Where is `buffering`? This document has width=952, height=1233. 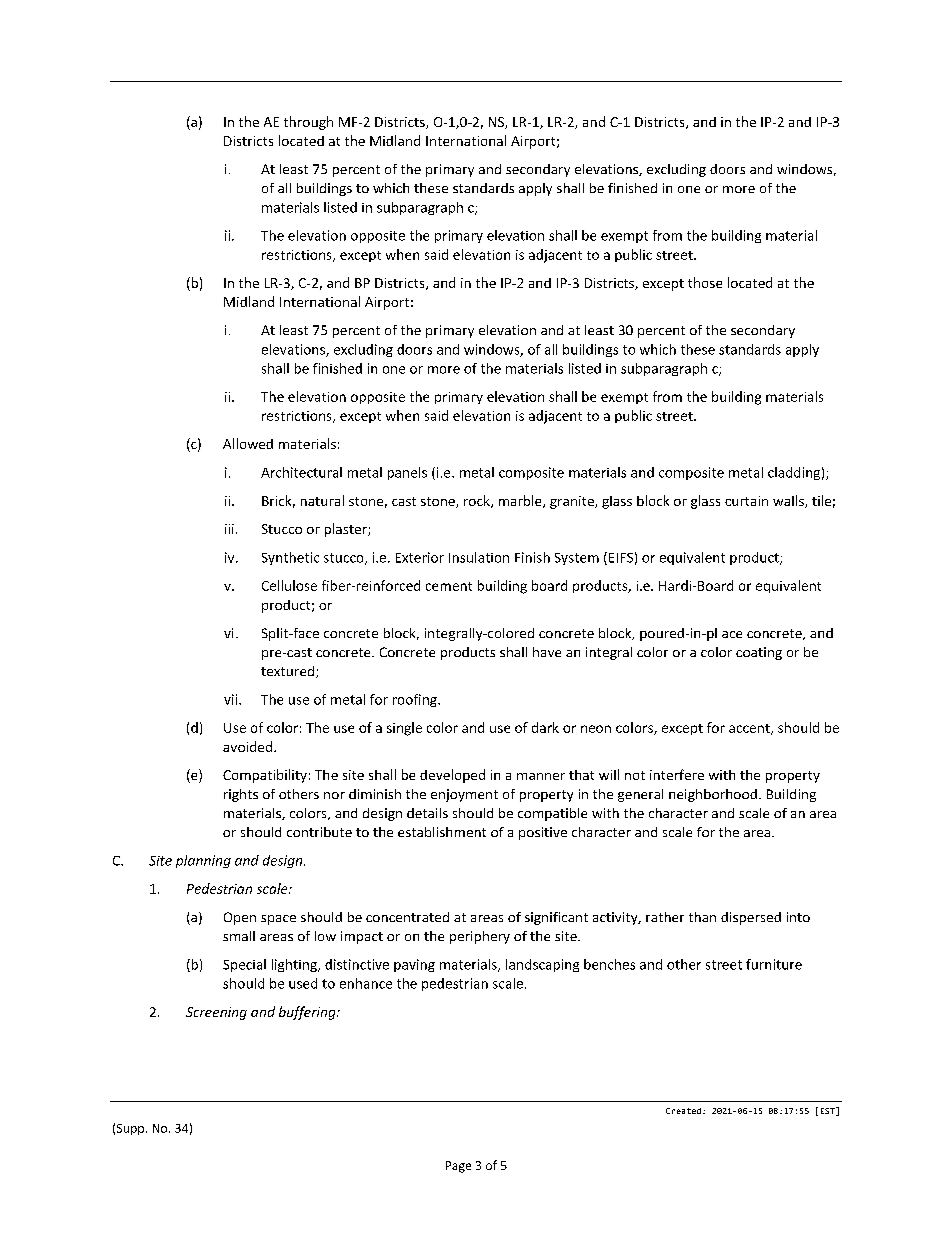 buffering is located at coordinates (308, 1013).
